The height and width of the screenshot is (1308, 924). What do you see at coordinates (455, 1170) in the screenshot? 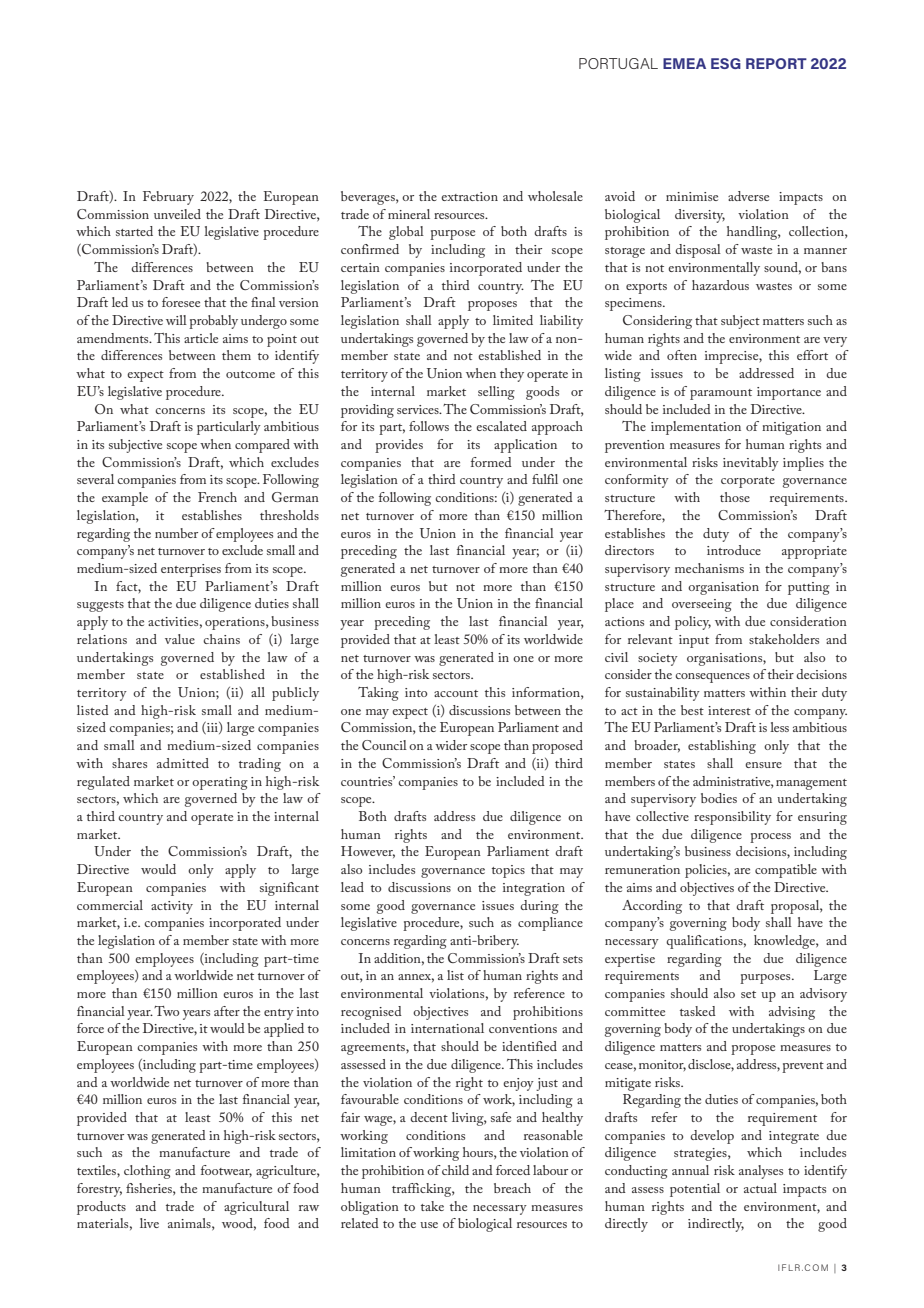
I see `child` at bounding box center [455, 1170].
